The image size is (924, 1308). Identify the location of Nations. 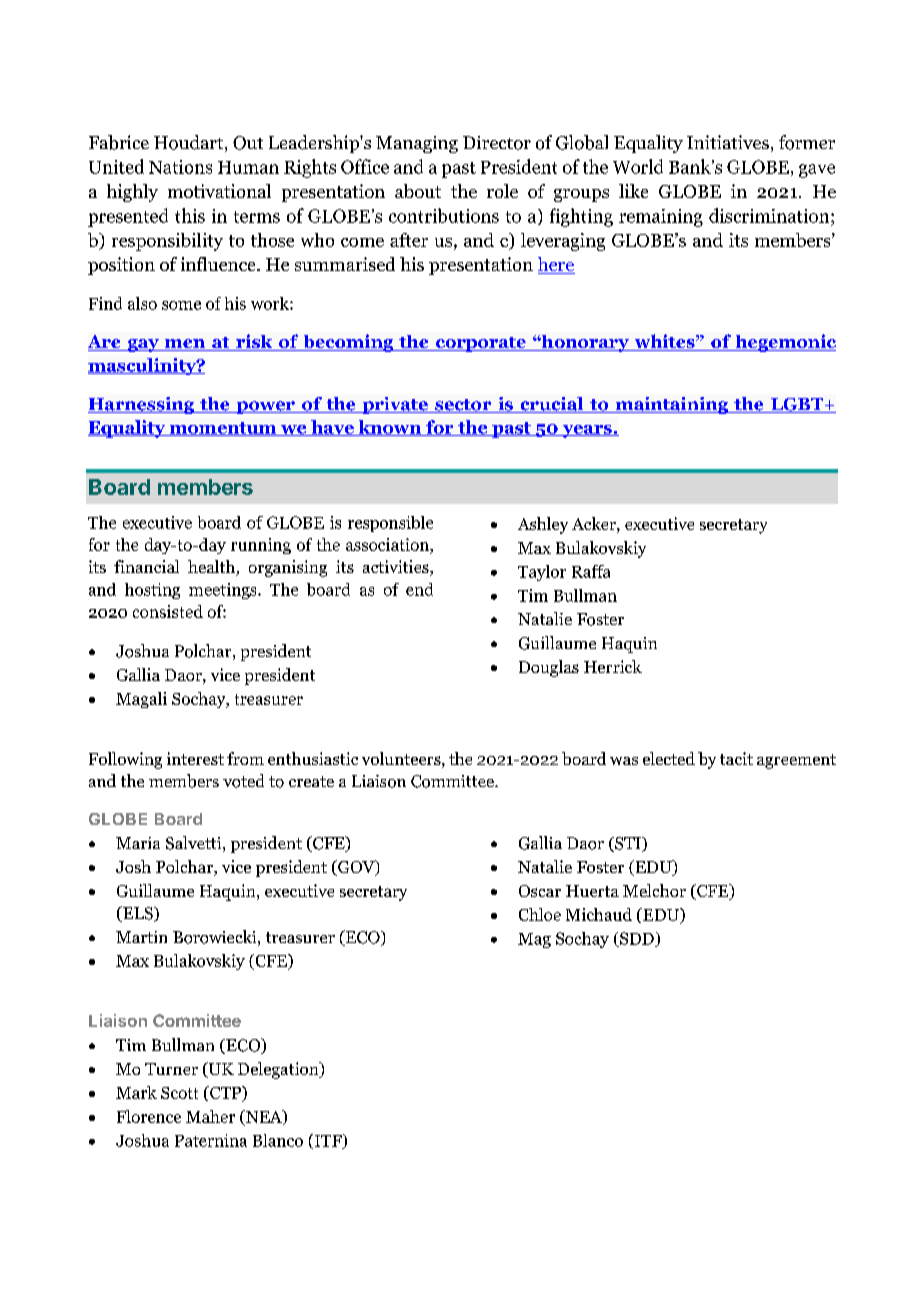
(180, 167).
